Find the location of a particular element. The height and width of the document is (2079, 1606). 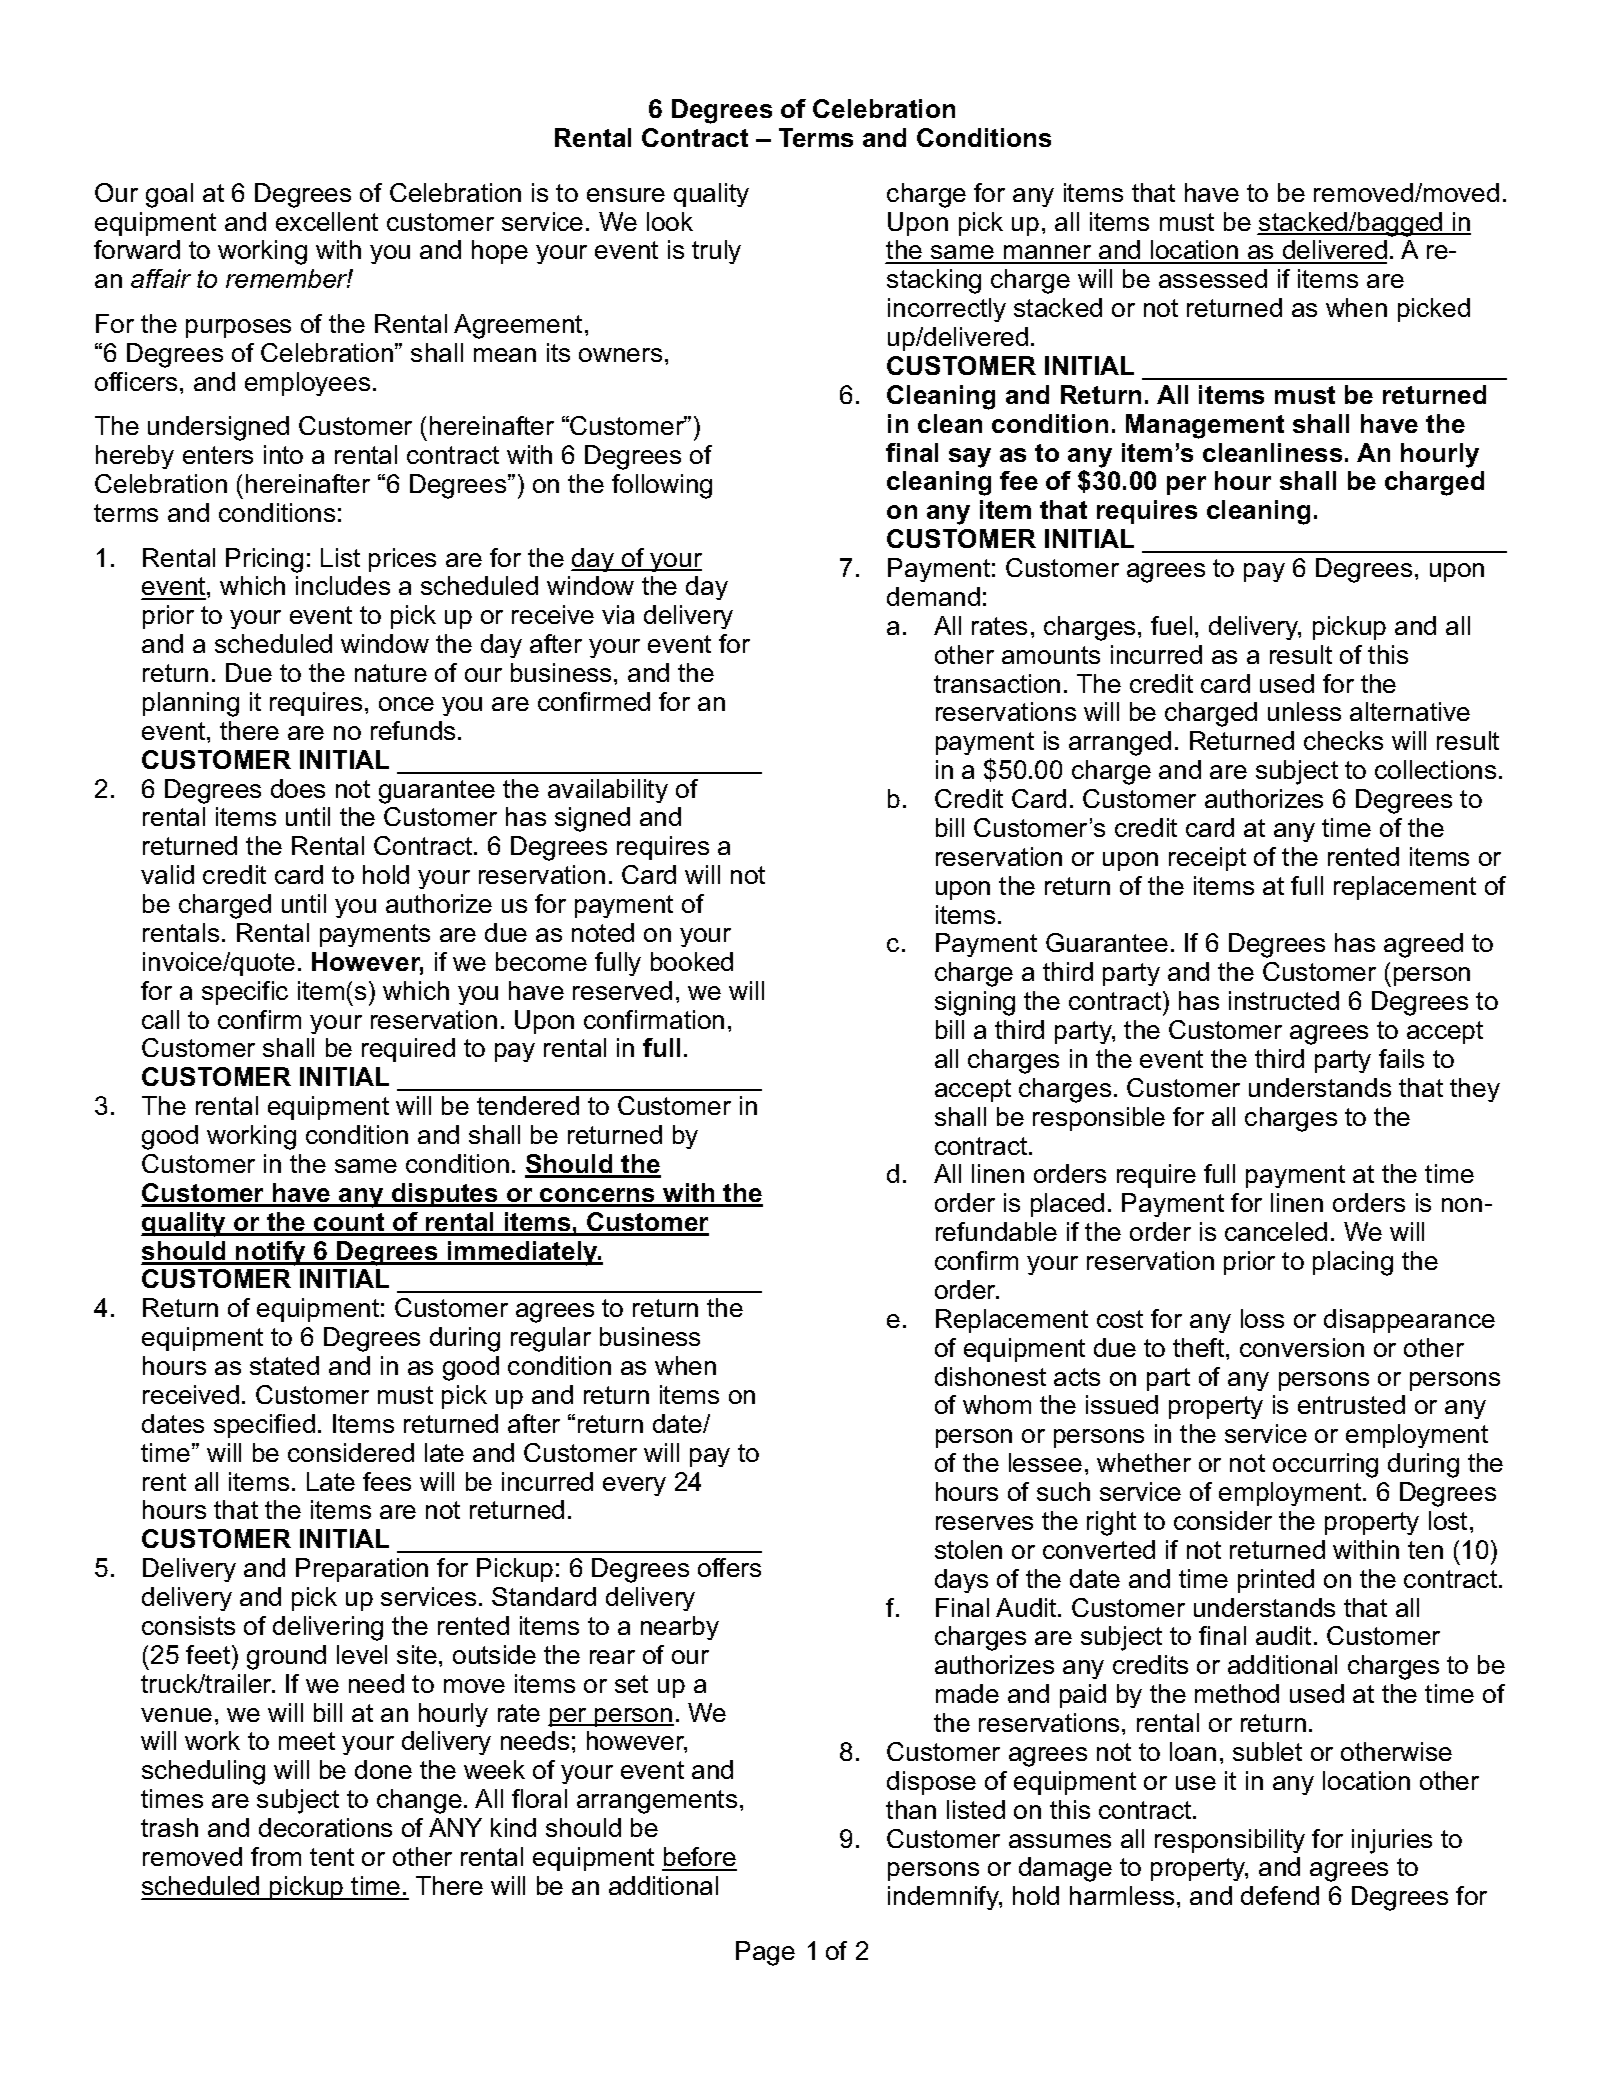

signing is located at coordinates (975, 1003).
